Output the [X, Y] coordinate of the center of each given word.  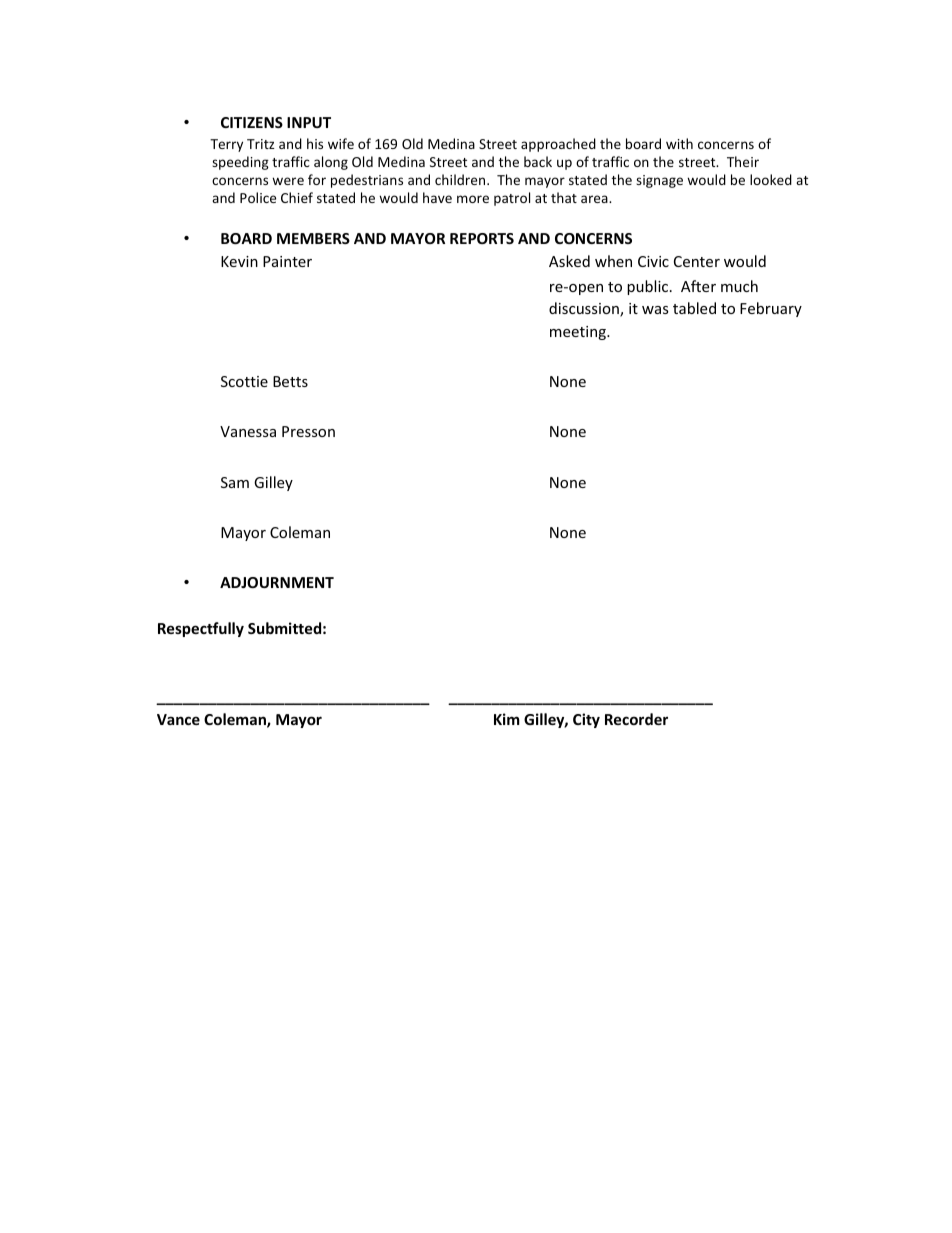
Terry [226, 145]
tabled [694, 308]
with [679, 143]
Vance [178, 719]
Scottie [244, 381]
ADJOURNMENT [277, 582]
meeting [579, 333]
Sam [235, 482]
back [538, 161]
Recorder [636, 719]
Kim [507, 719]
